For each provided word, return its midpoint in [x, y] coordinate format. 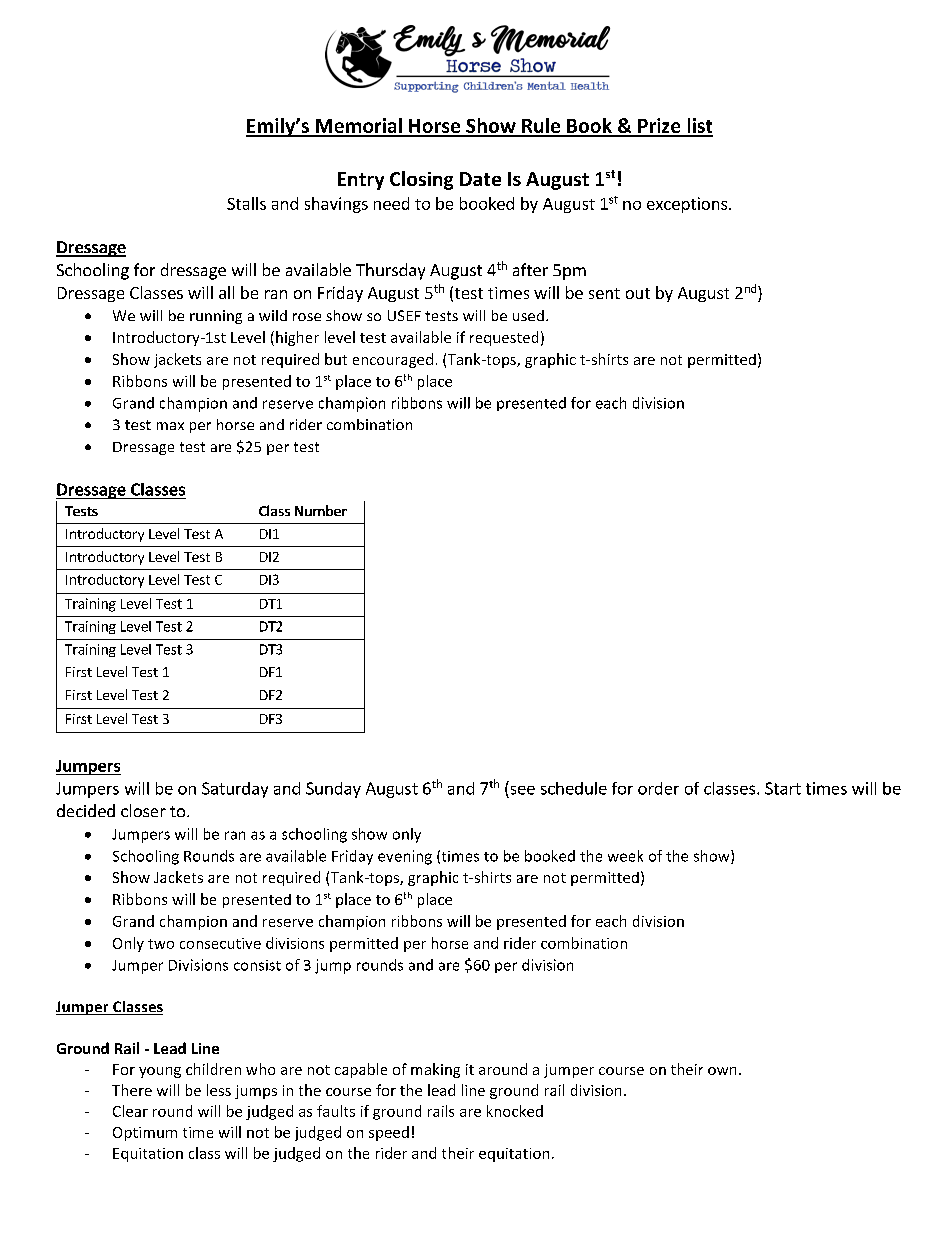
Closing [421, 180]
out [638, 293]
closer [143, 810]
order [658, 788]
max [170, 426]
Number [321, 510]
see [523, 790]
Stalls [246, 203]
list [699, 127]
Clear [130, 1111]
